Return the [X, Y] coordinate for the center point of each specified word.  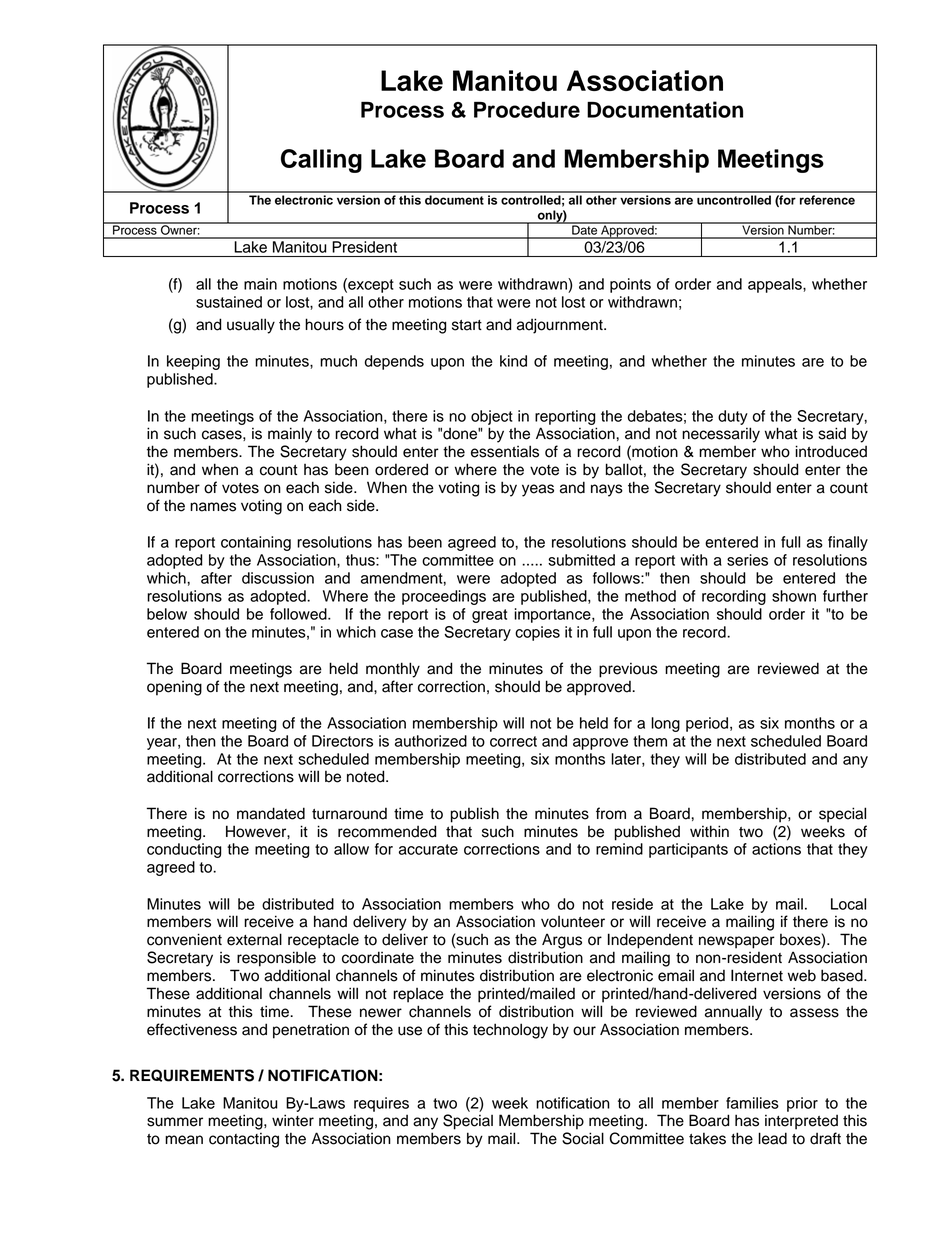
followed [299, 614]
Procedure [527, 110]
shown [794, 596]
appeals [776, 285]
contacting [244, 1140]
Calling [321, 161]
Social [583, 1138]
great [489, 616]
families [752, 1103]
